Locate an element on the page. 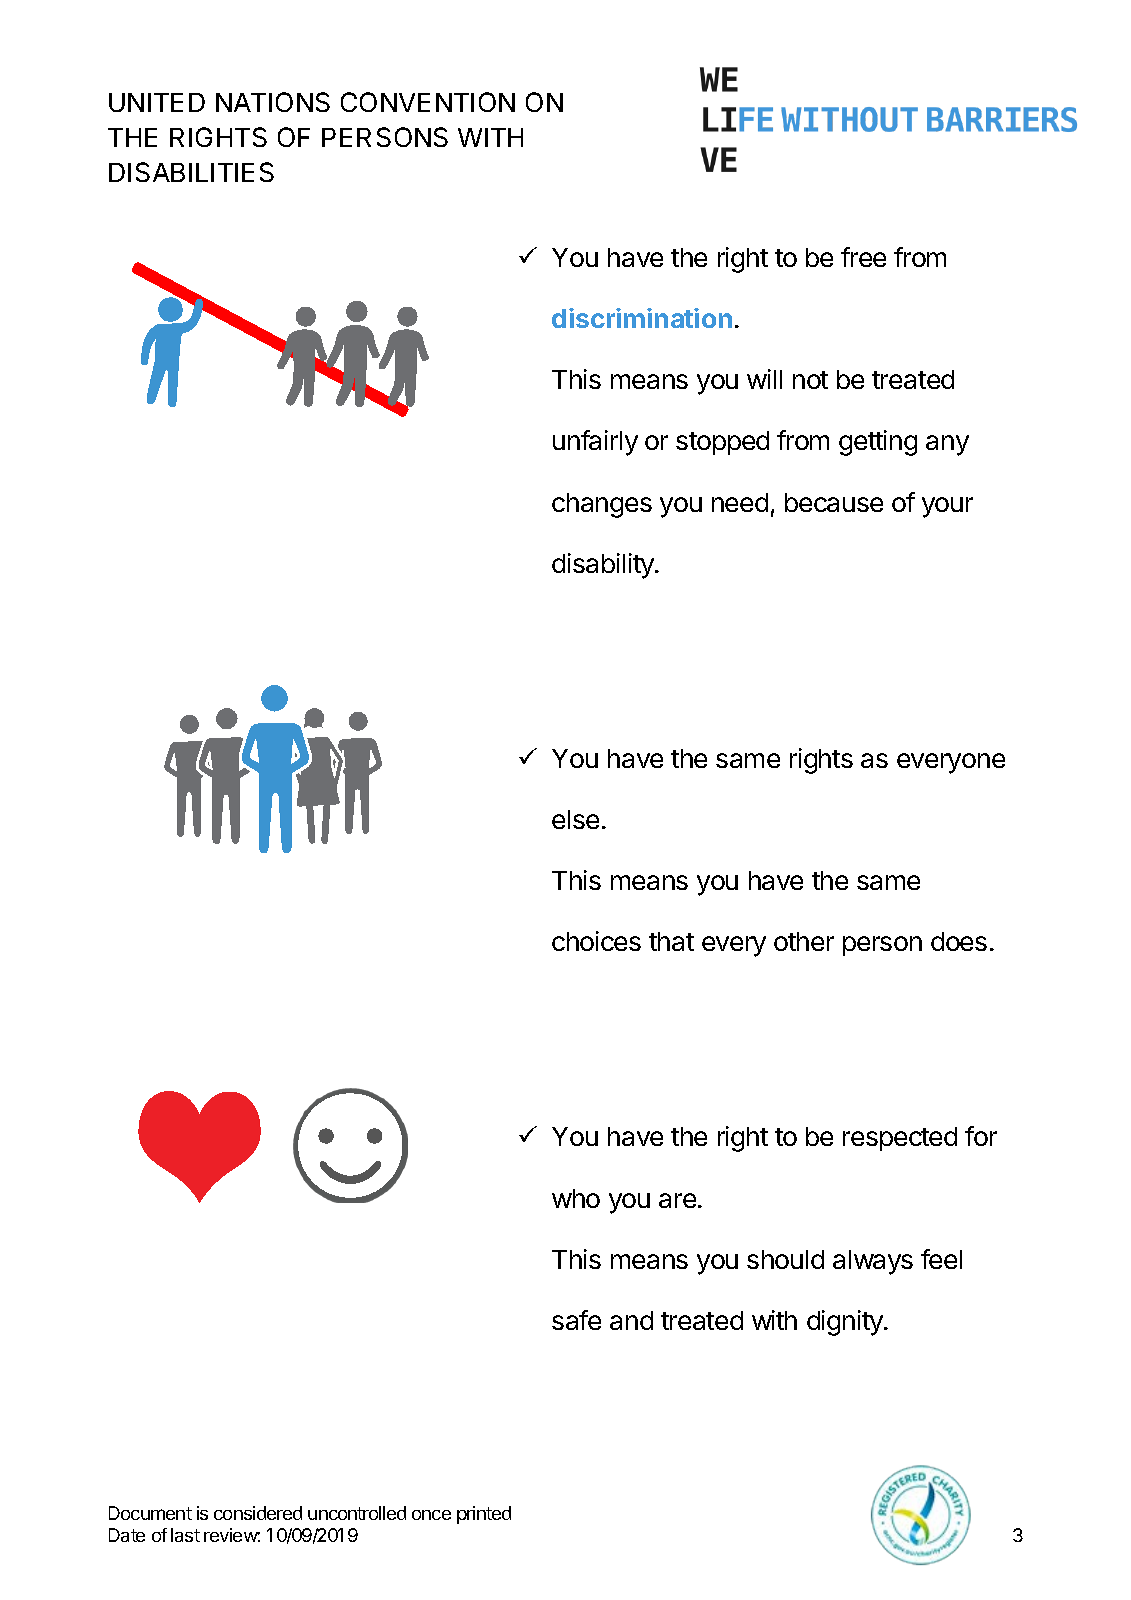 The height and width of the image is (1600, 1131). CONVENTION is located at coordinates (428, 102).
